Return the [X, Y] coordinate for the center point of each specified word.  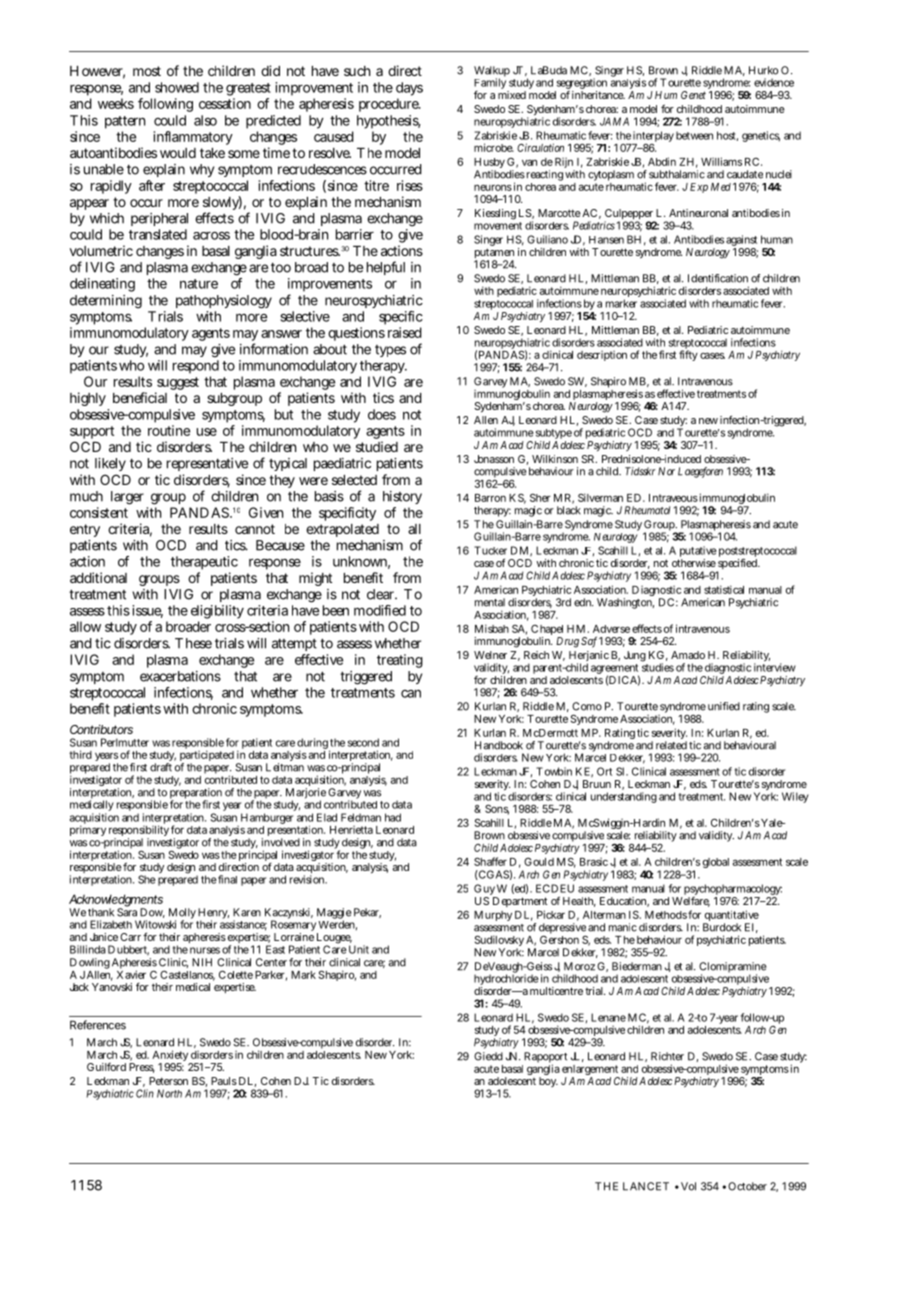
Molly [182, 914]
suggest [177, 385]
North [169, 1093]
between [694, 135]
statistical [724, 589]
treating [400, 661]
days [409, 89]
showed [177, 87]
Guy [485, 891]
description [602, 355]
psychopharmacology [732, 891]
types [390, 351]
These [193, 643]
